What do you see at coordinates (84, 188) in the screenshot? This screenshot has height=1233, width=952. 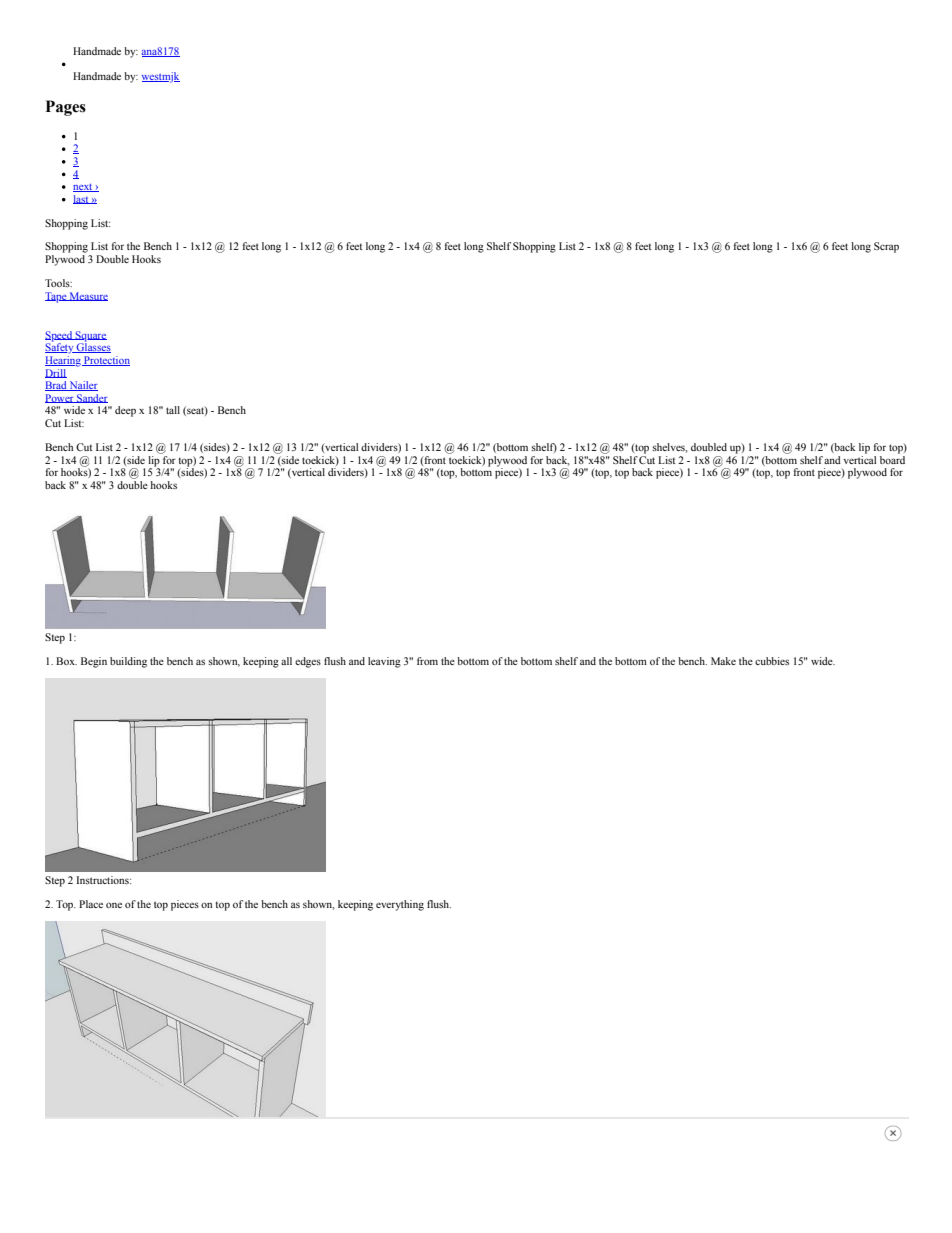 I see `next` at bounding box center [84, 188].
